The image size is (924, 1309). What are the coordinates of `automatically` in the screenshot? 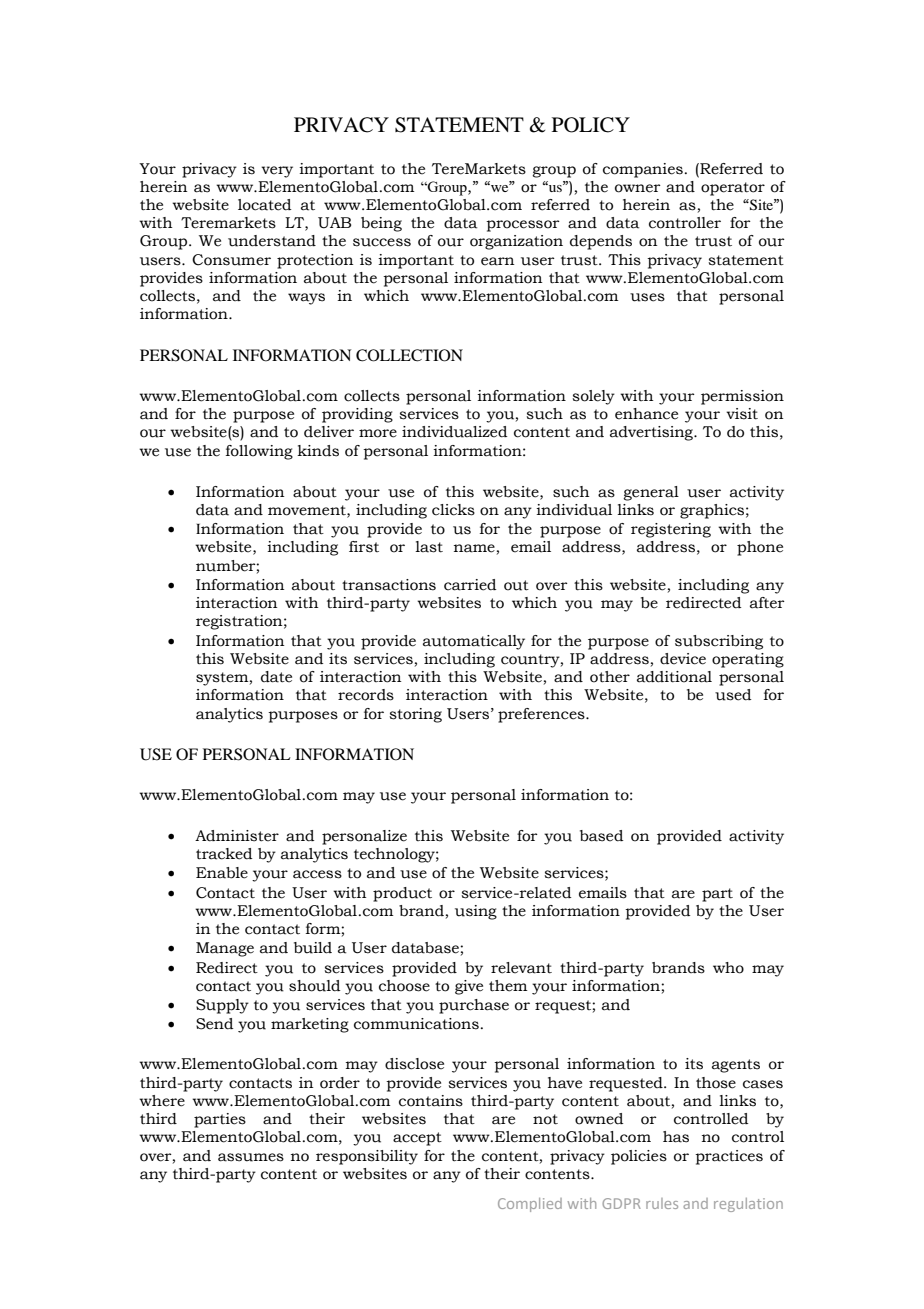 It's located at (474, 642).
